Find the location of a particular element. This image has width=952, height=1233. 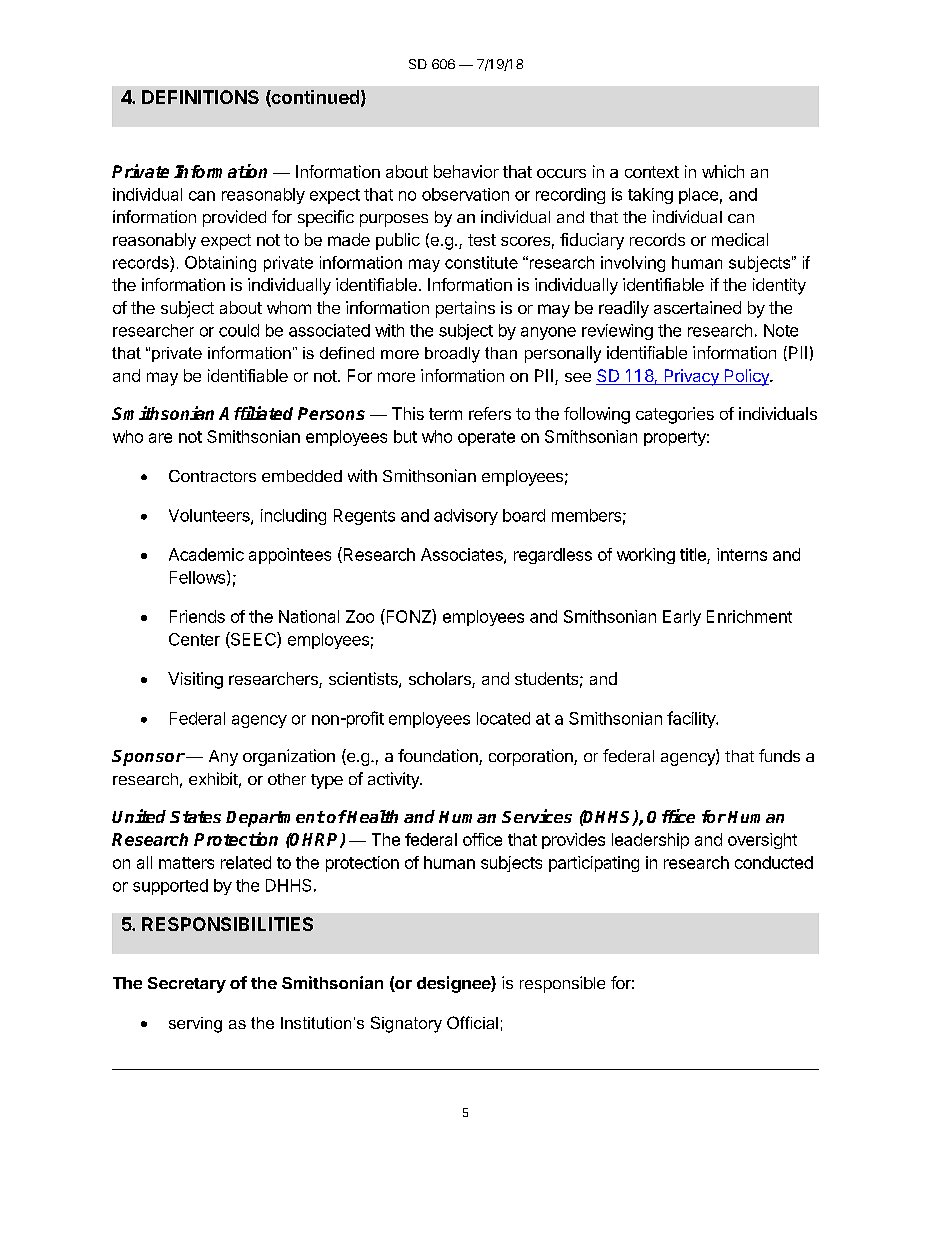

DEFINITIONS is located at coordinates (200, 97).
